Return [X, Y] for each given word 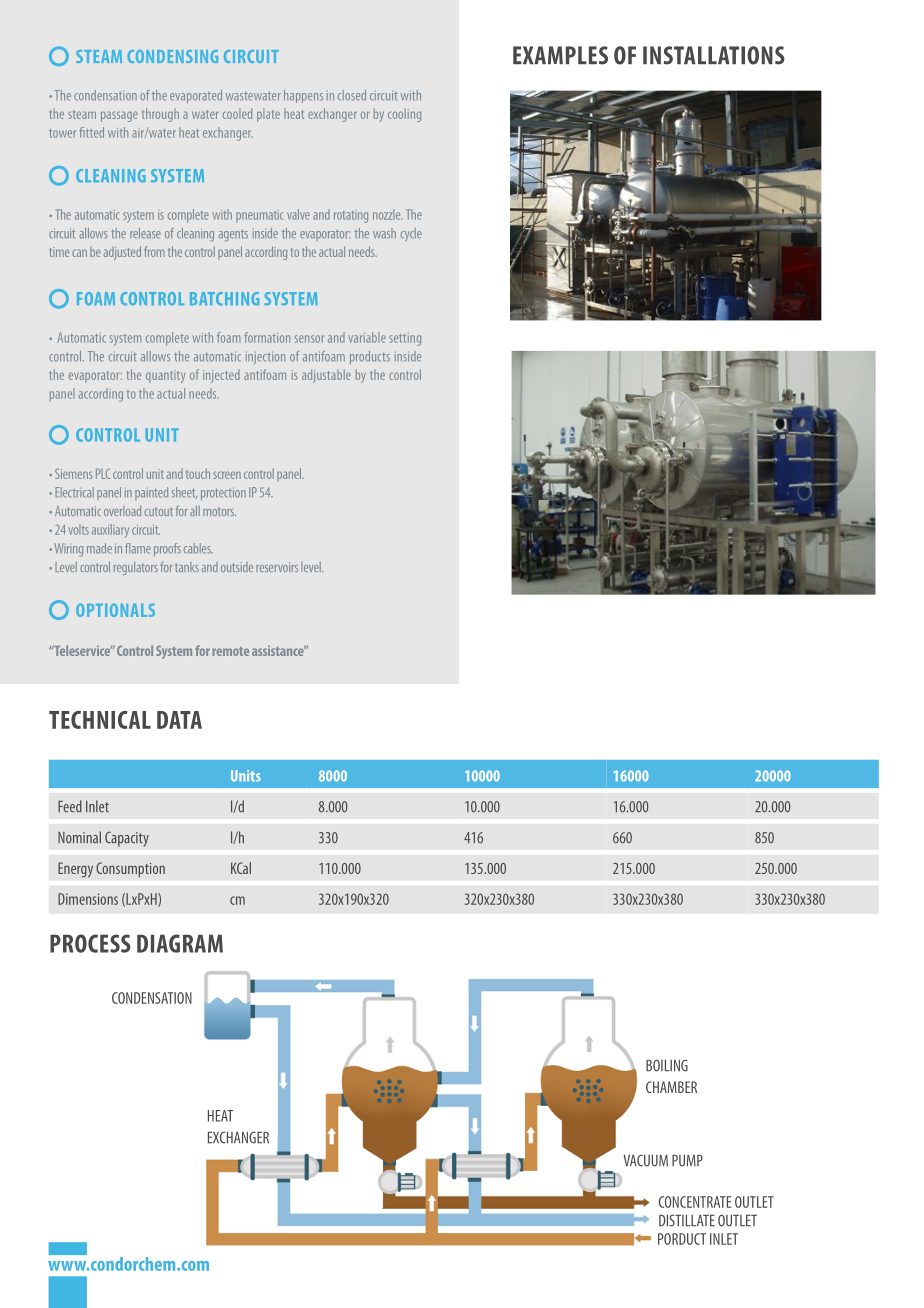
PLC [103, 473]
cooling [404, 115]
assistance [279, 650]
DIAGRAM [180, 943]
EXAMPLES [560, 55]
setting [405, 339]
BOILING [667, 1065]
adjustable [326, 376]
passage [119, 116]
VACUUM [645, 1160]
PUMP [687, 1160]
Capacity [127, 839]
